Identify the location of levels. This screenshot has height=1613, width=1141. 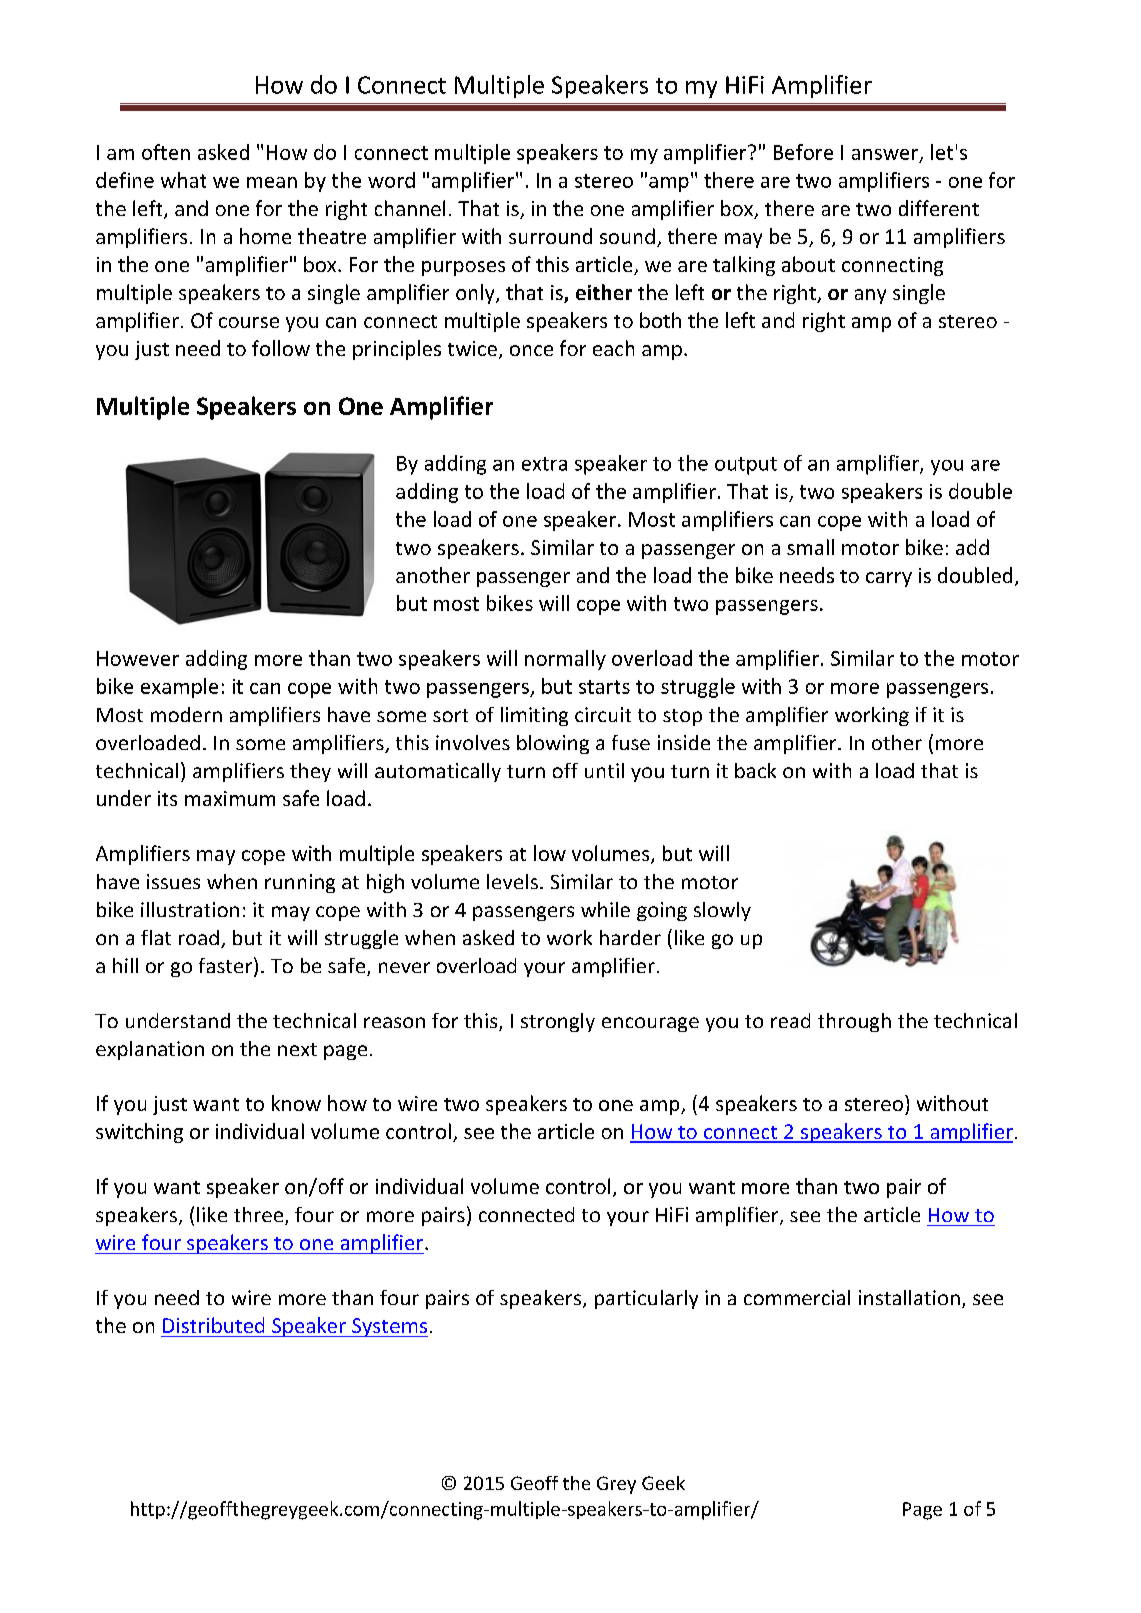
(512, 881).
